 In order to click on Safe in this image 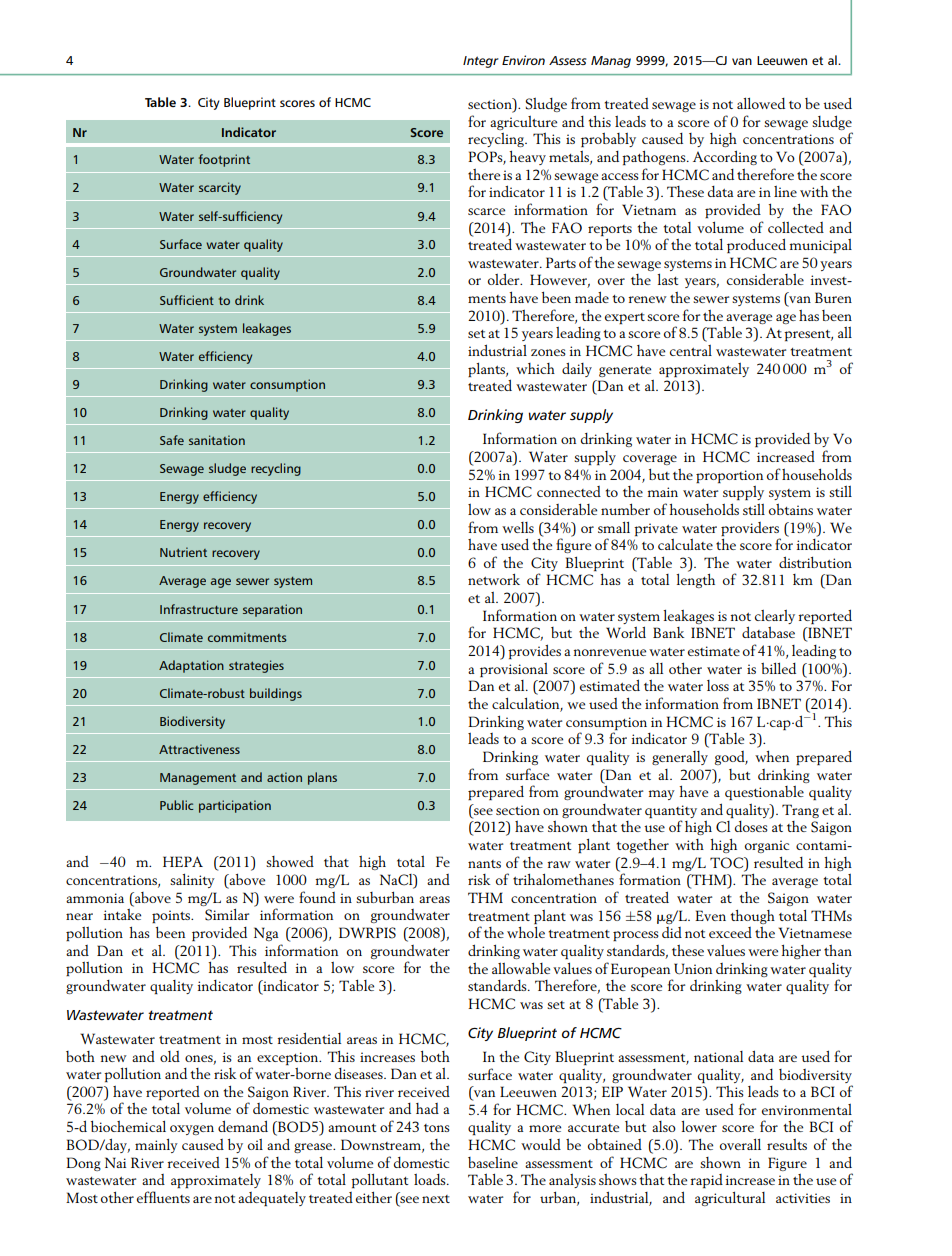, I will do `click(172, 440)`.
